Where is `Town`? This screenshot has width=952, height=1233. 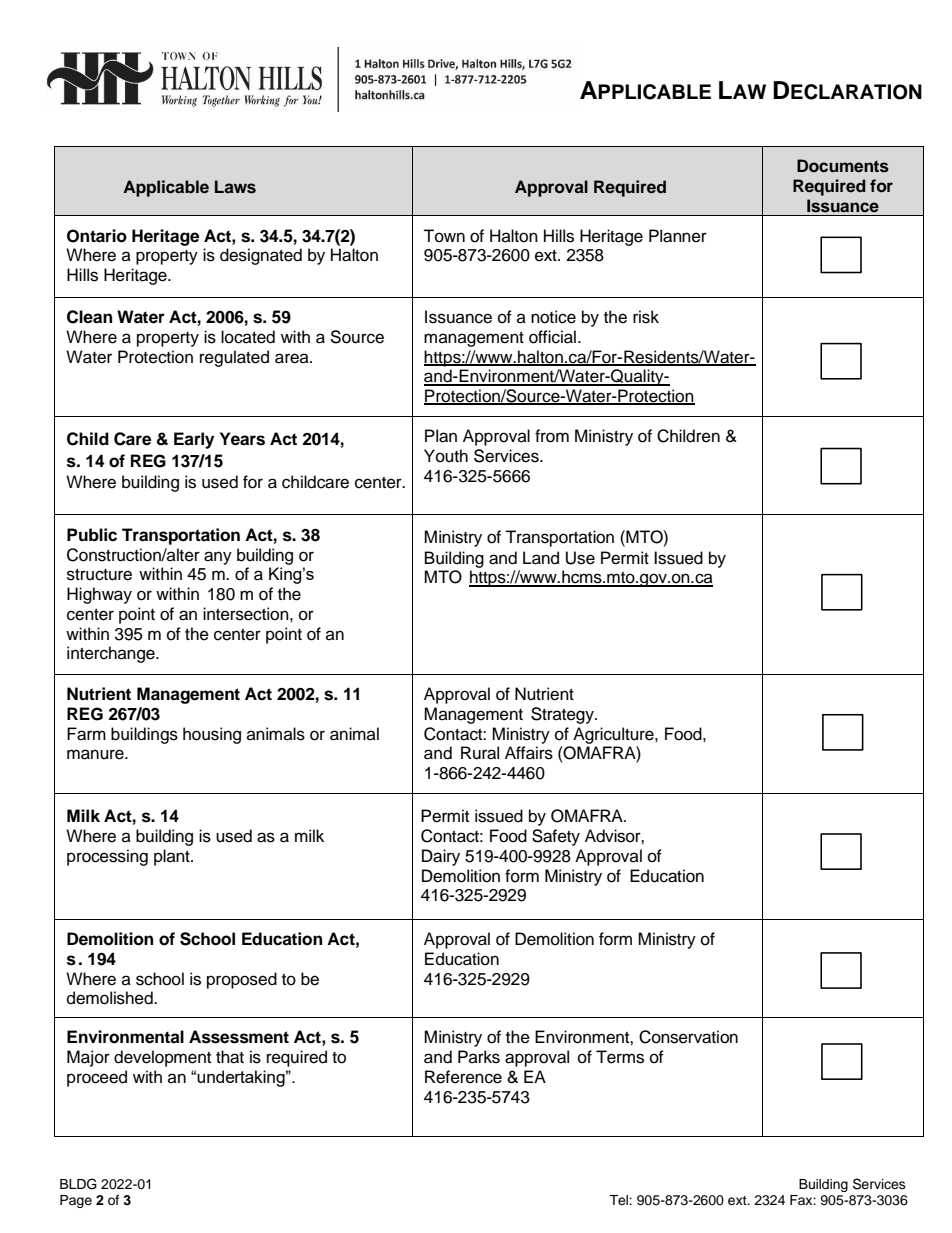 Town is located at coordinates (444, 236).
